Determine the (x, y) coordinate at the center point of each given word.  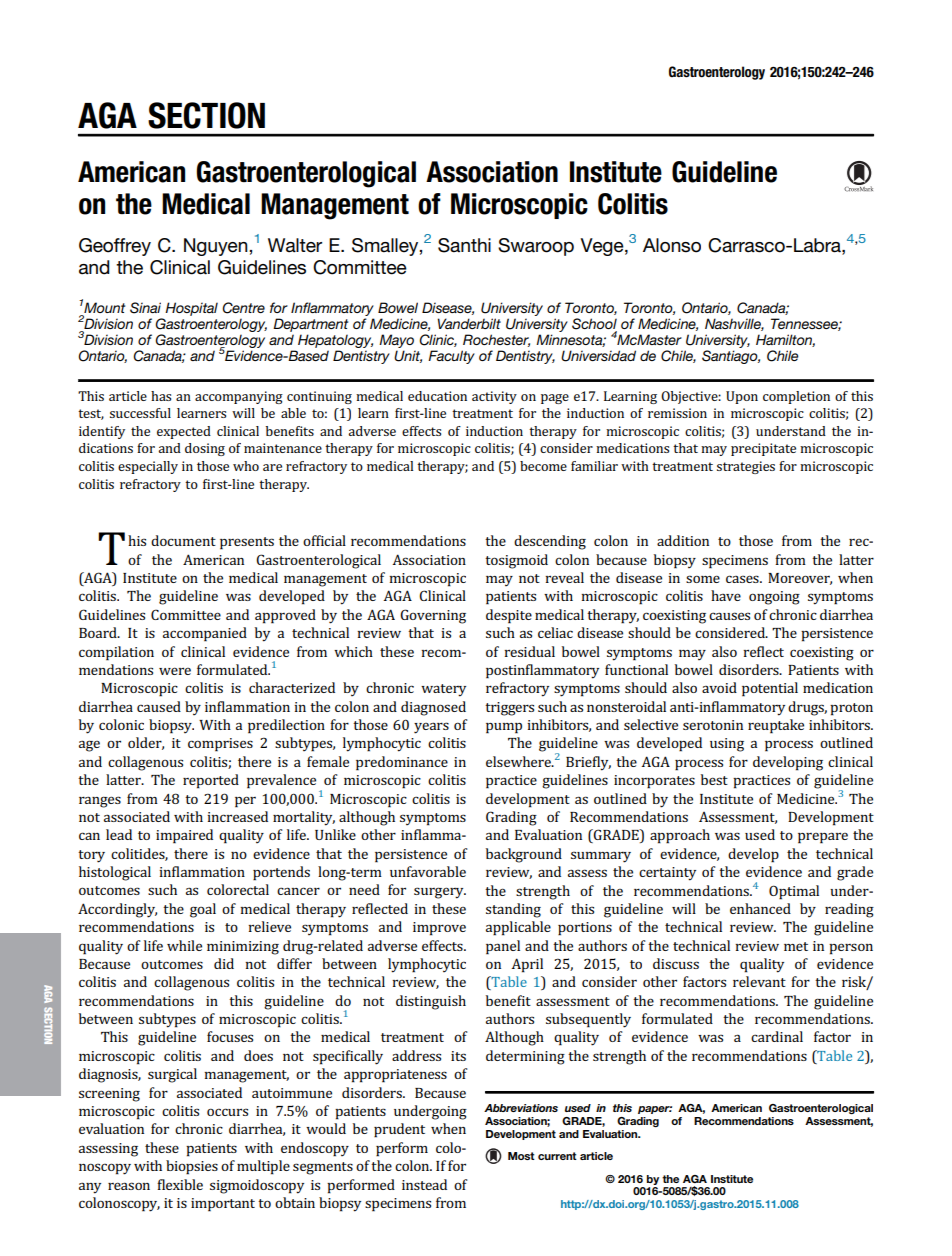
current (557, 1156)
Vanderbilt (469, 323)
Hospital (191, 309)
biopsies (192, 1167)
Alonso (672, 245)
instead (424, 1184)
